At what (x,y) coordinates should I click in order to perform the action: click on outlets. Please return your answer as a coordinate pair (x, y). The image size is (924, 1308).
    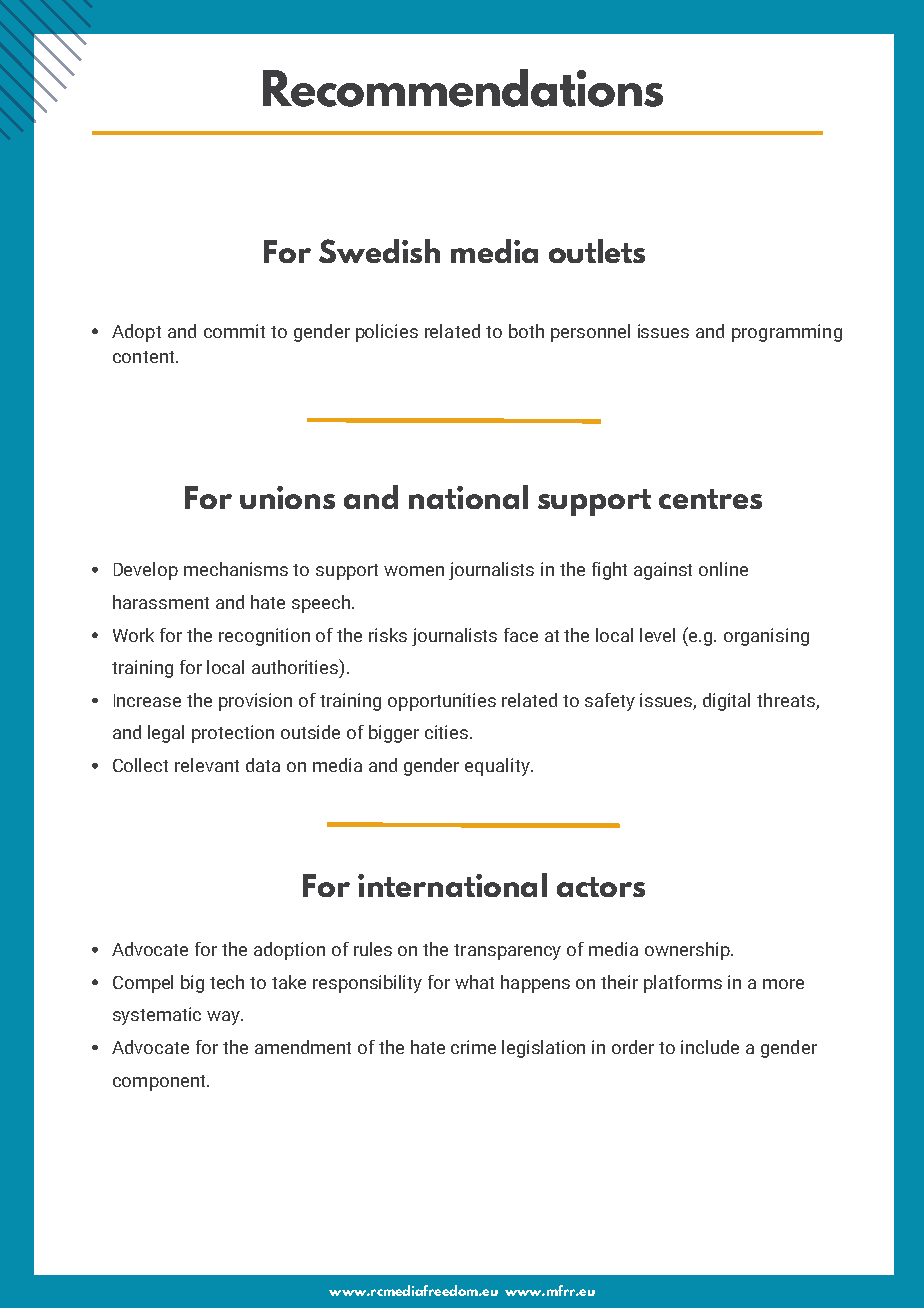
    Looking at the image, I should click on (597, 251).
